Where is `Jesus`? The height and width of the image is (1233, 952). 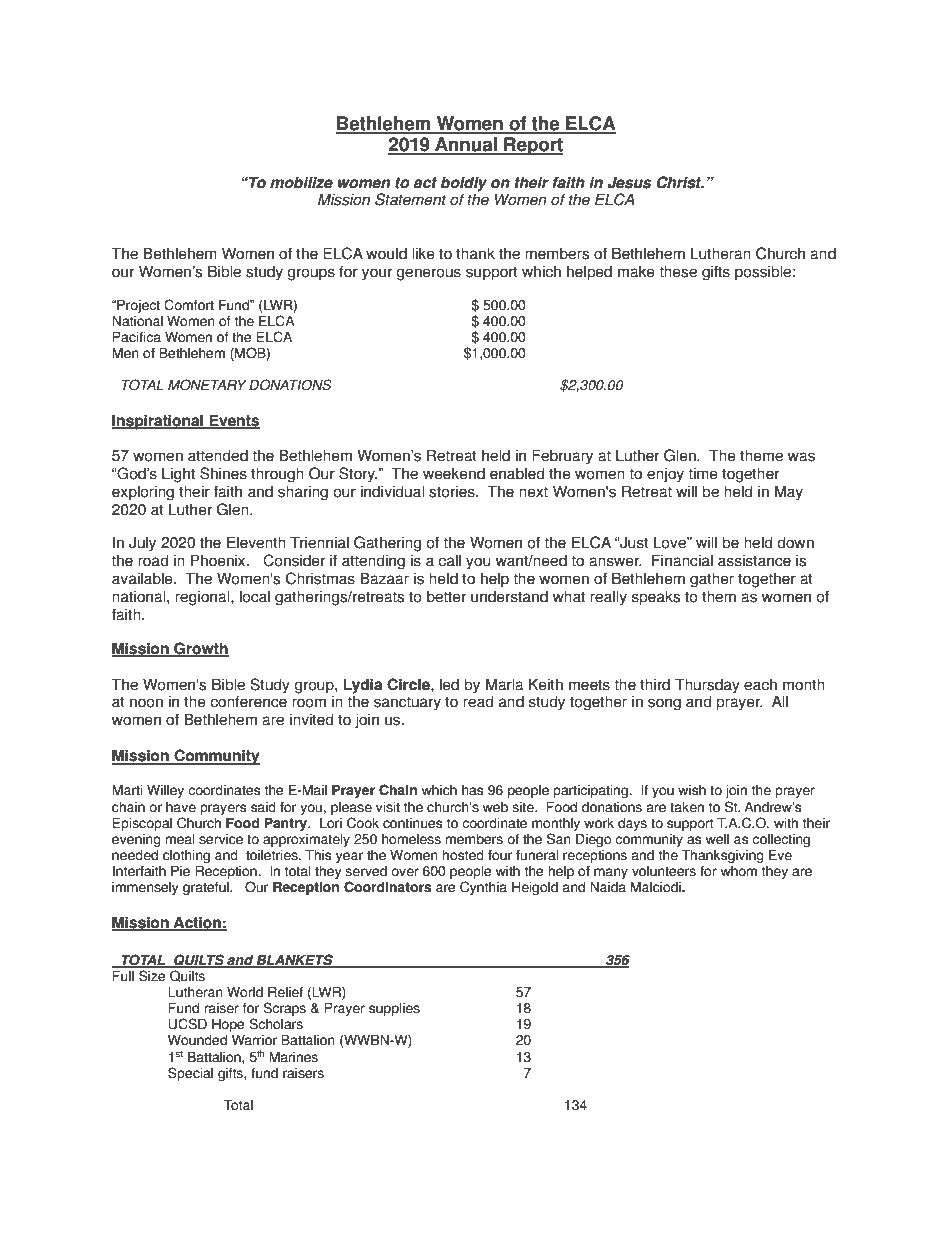
Jesus is located at coordinates (629, 182).
